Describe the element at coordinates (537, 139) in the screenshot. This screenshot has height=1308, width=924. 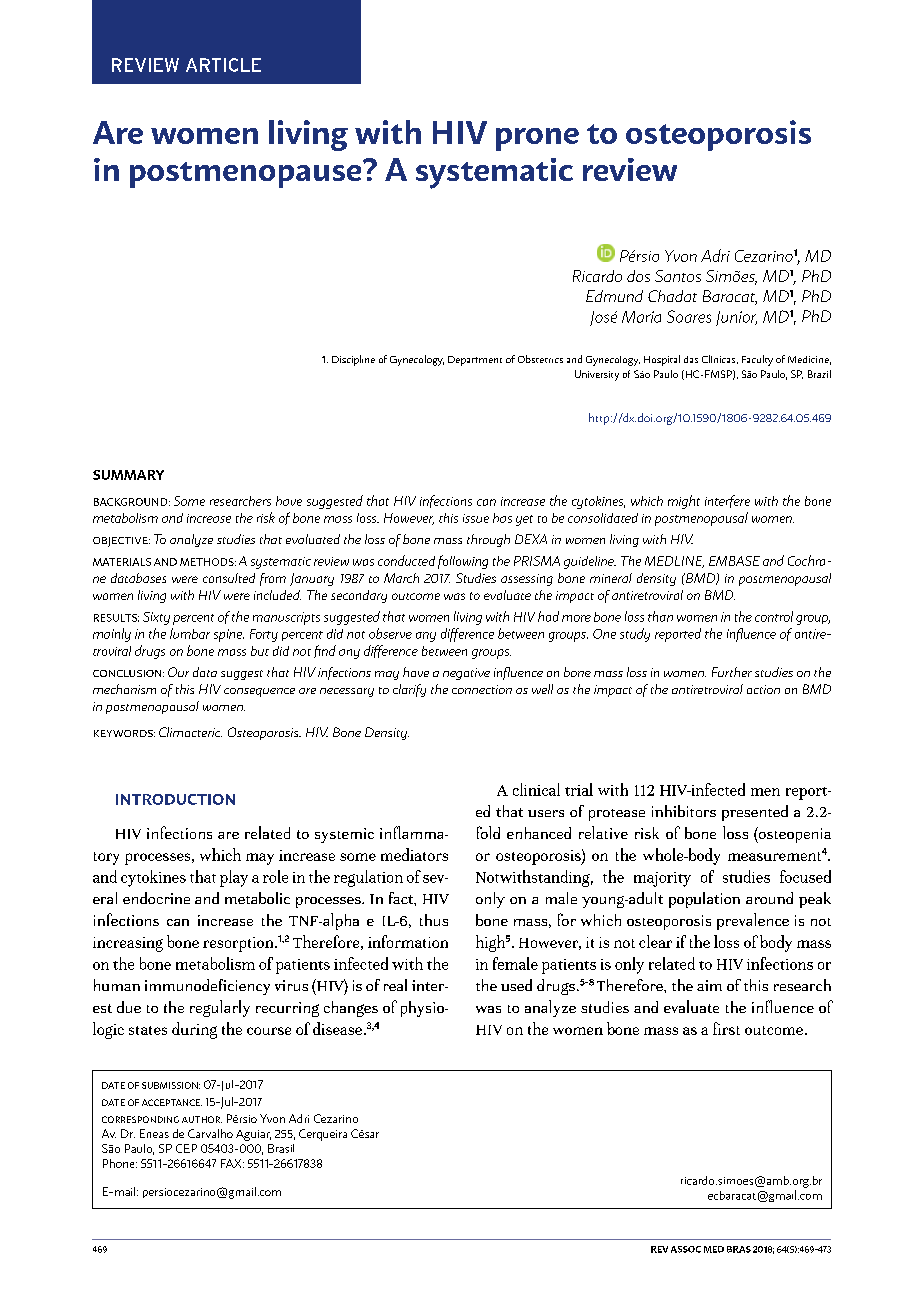
I see `prone` at that location.
